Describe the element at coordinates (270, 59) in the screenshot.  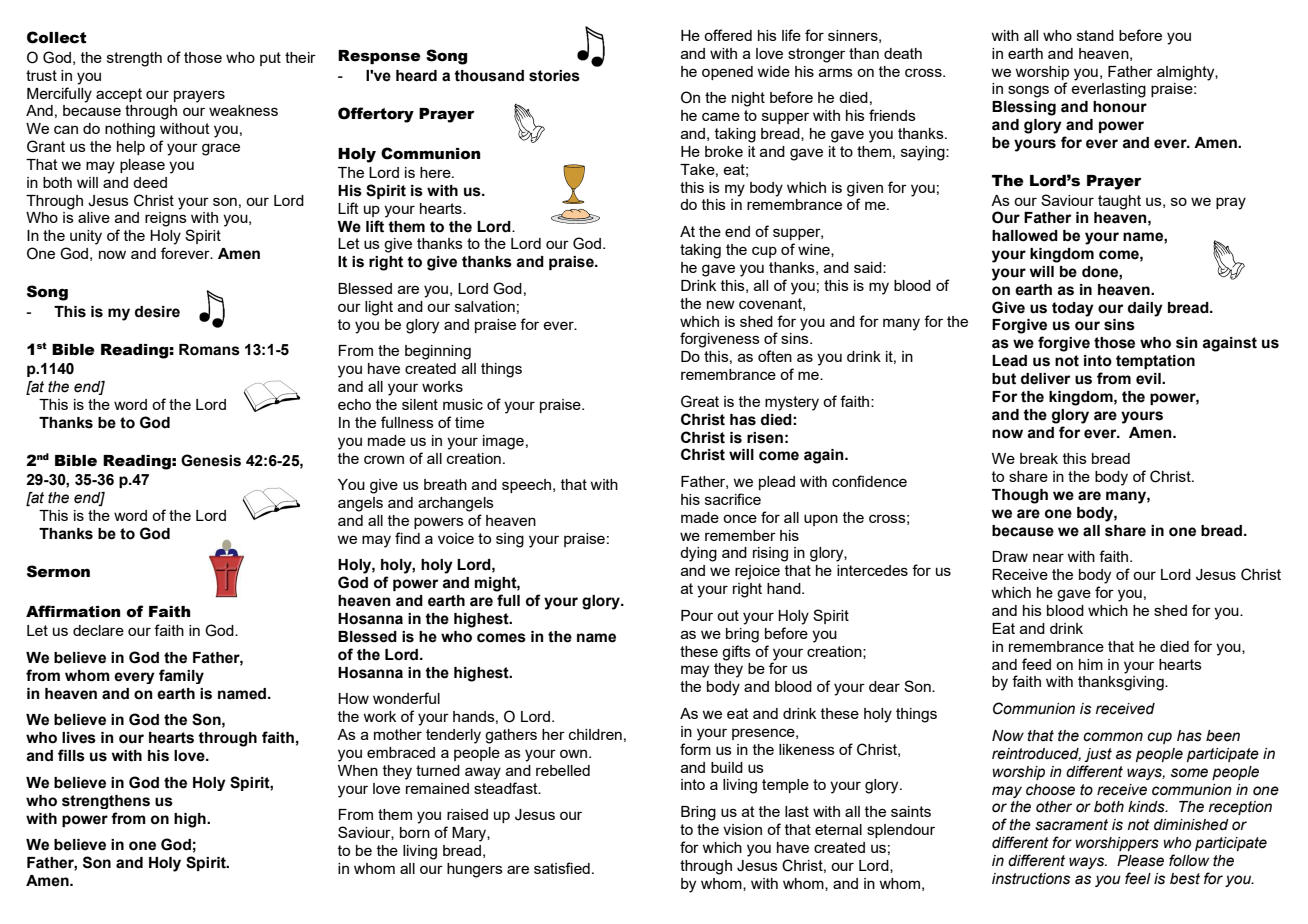
I see `put` at that location.
